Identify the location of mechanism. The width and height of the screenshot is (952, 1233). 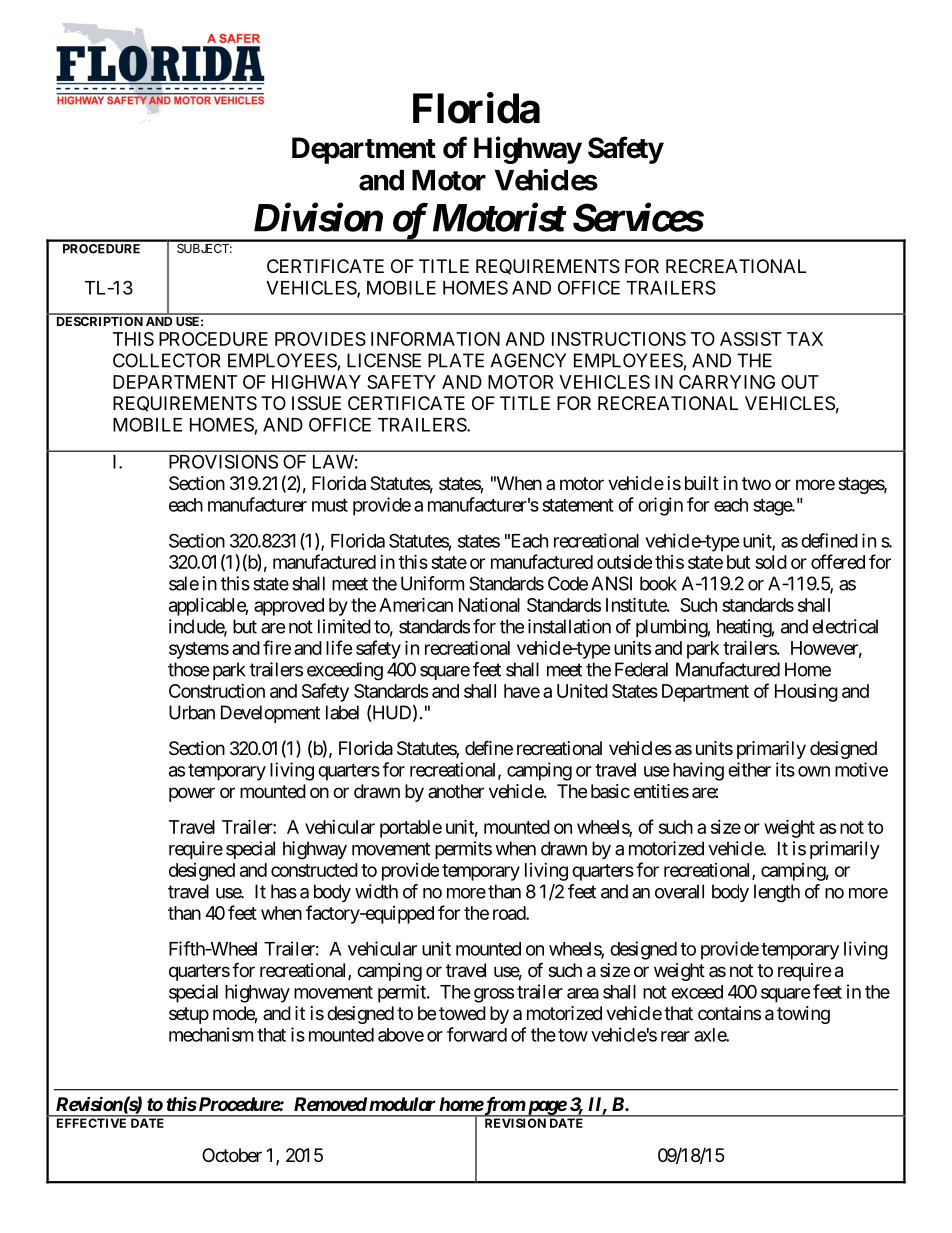
(211, 1034).
